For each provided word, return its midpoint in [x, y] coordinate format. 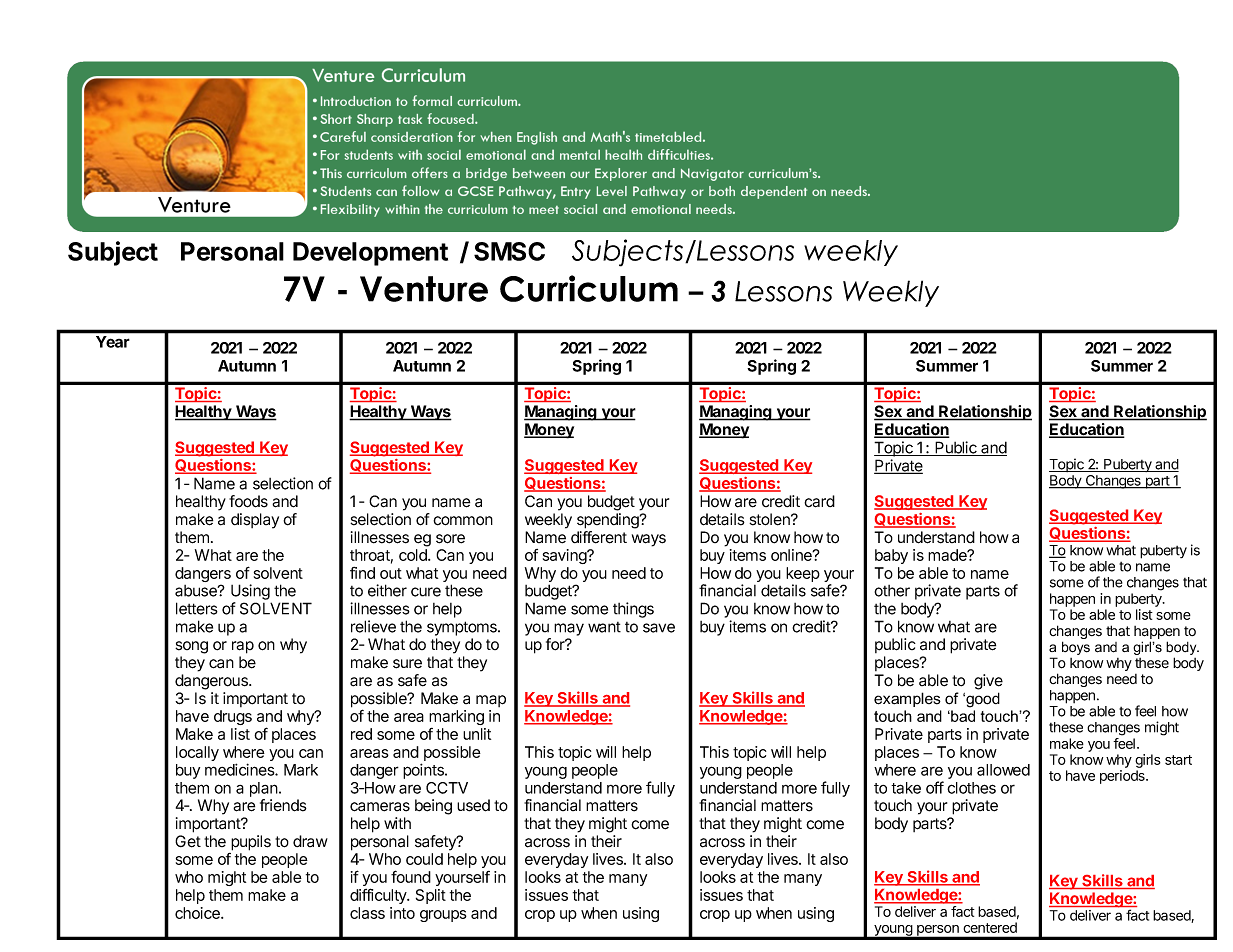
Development [370, 254]
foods [248, 501]
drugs [233, 717]
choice [198, 913]
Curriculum [589, 288]
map [491, 701]
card [819, 501]
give [988, 682]
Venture [424, 289]
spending [609, 521]
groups [443, 916]
